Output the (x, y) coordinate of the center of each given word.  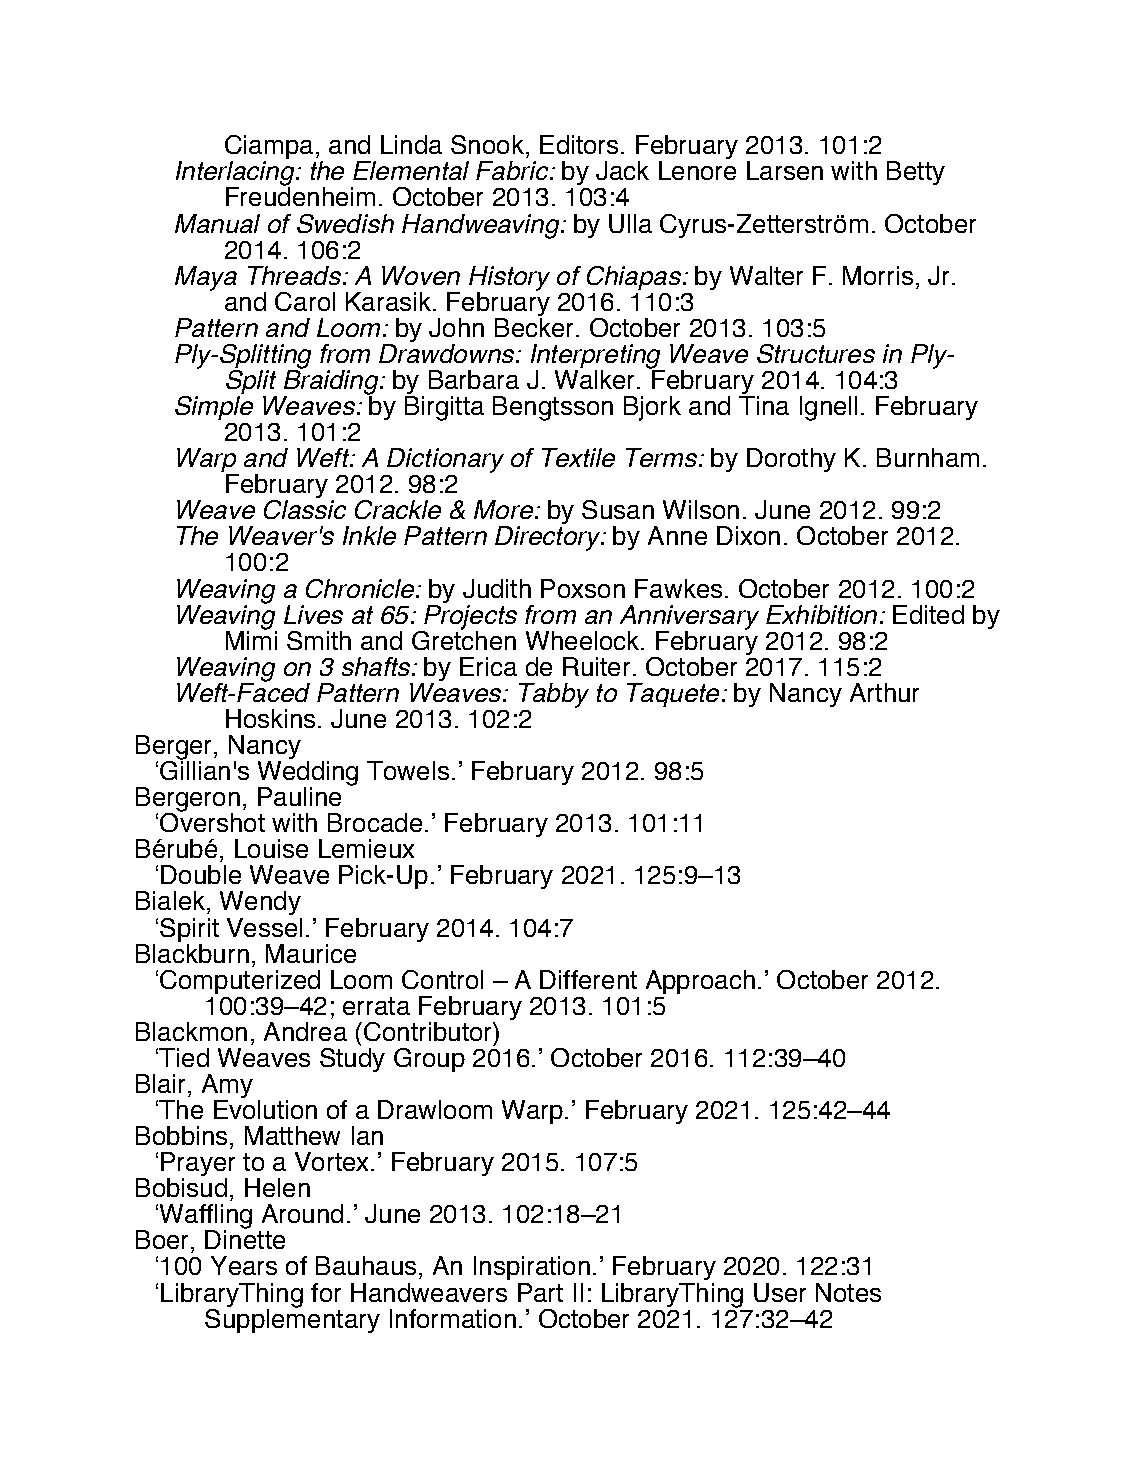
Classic (305, 509)
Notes (848, 1292)
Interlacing (236, 175)
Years (244, 1265)
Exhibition (821, 614)
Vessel (264, 927)
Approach (700, 982)
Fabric (513, 170)
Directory (549, 538)
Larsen (785, 170)
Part (540, 1292)
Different (588, 979)
